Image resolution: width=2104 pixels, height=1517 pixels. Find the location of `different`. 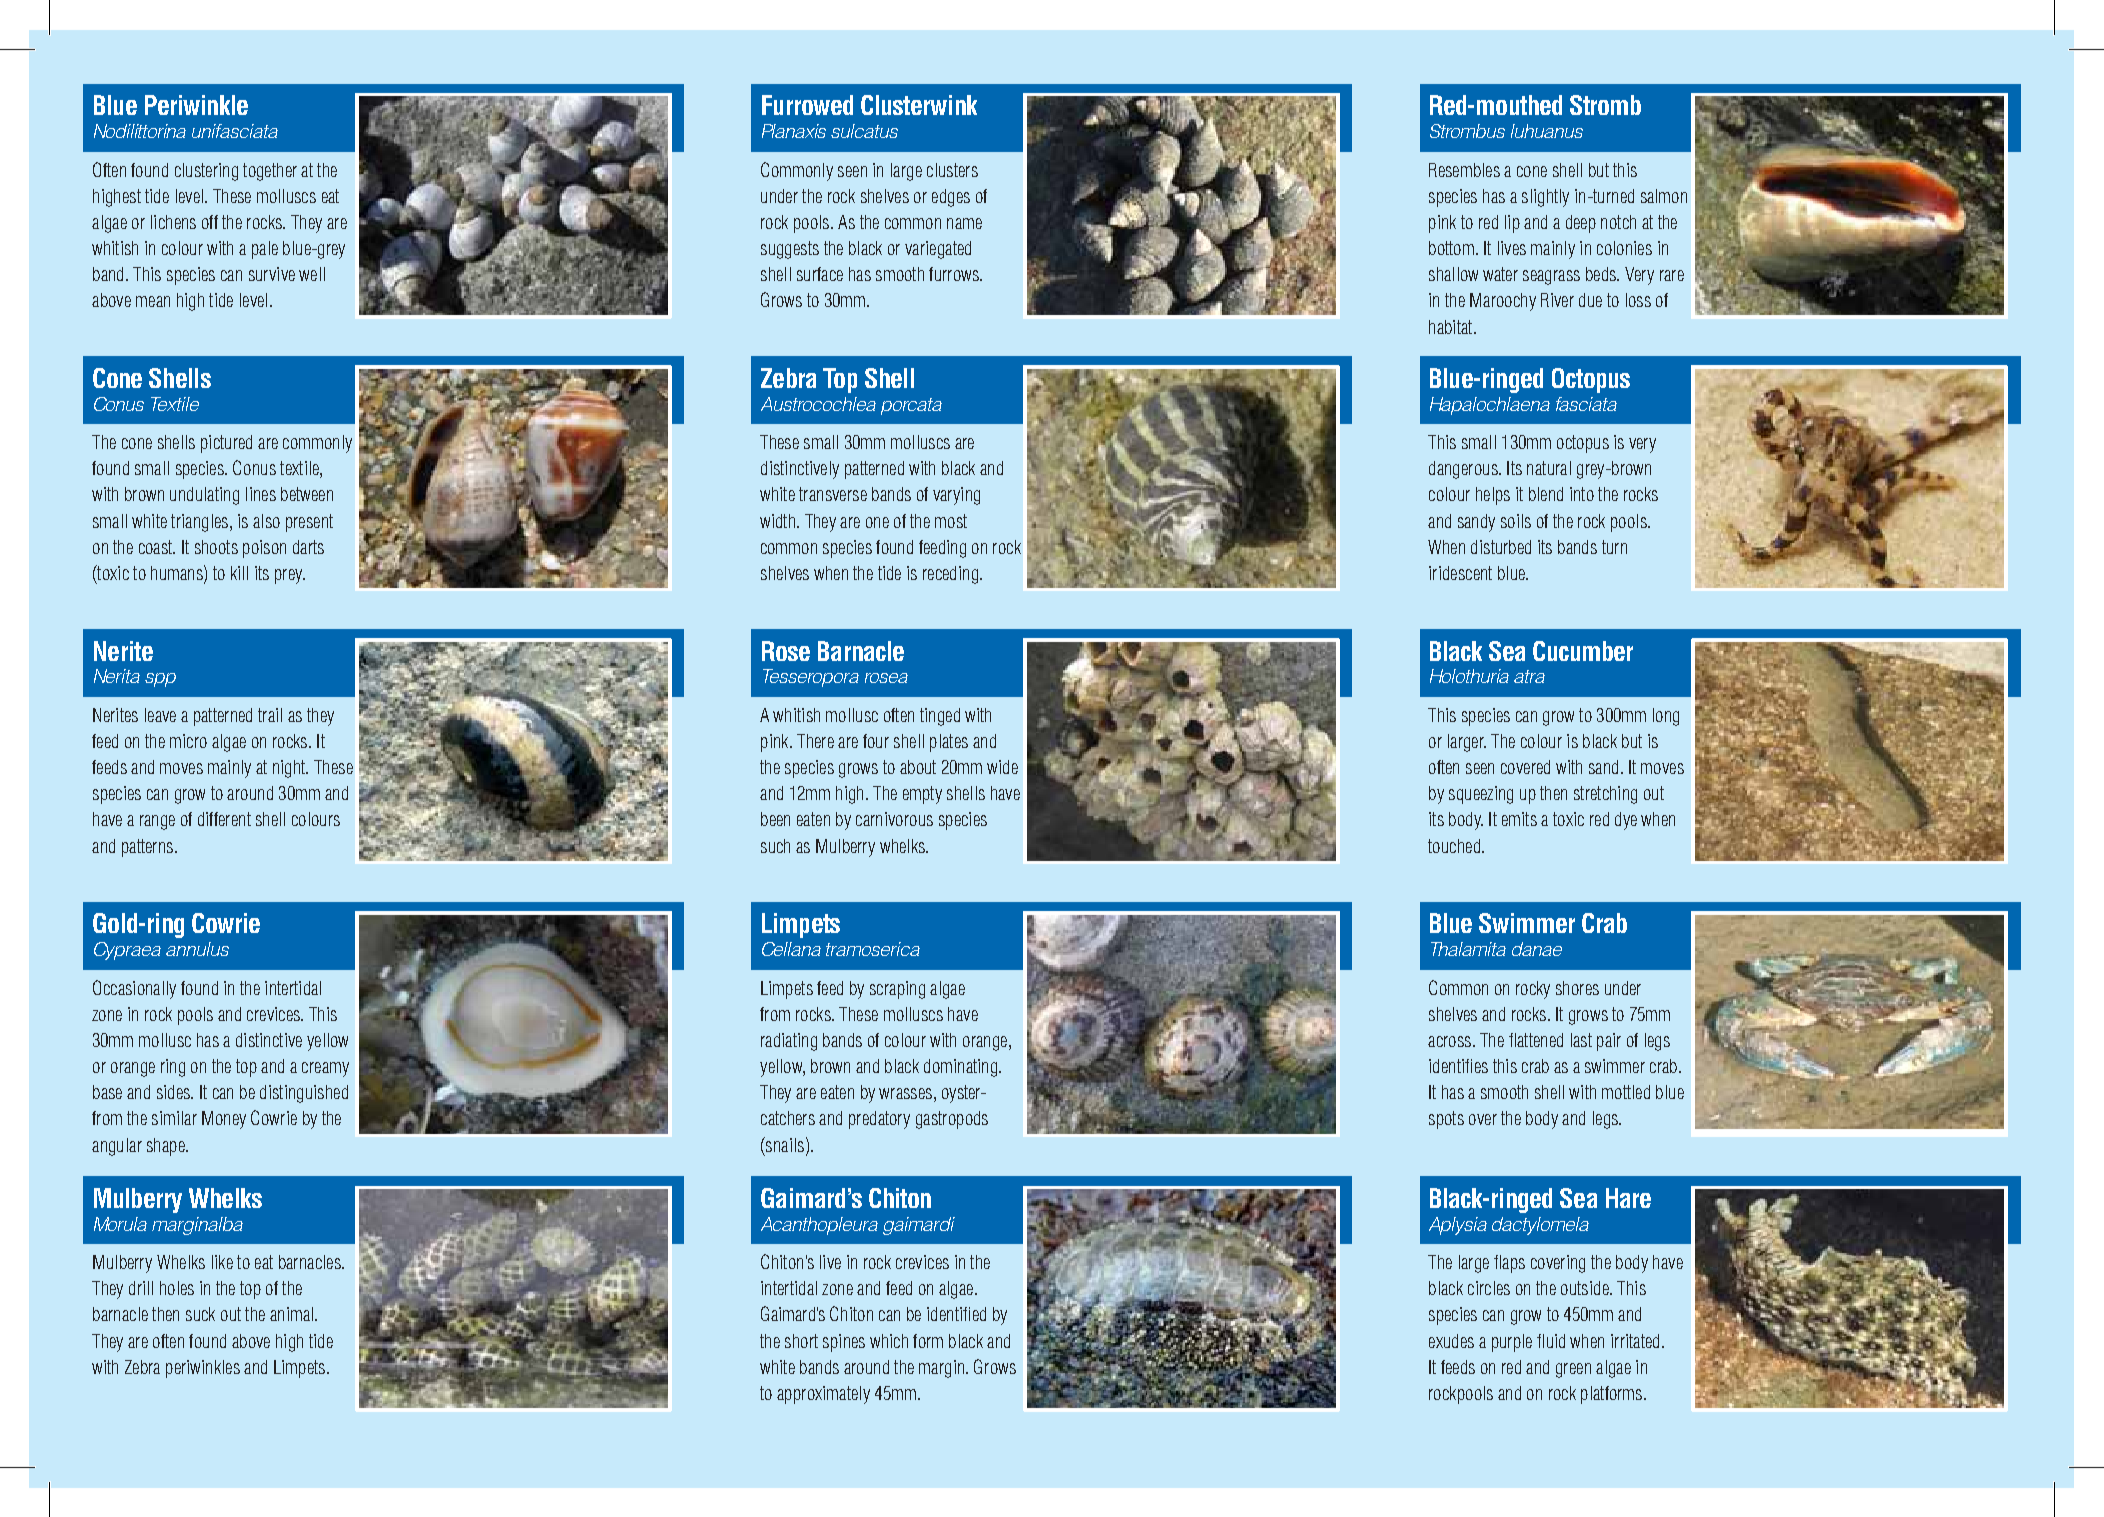

different is located at coordinates (224, 819).
